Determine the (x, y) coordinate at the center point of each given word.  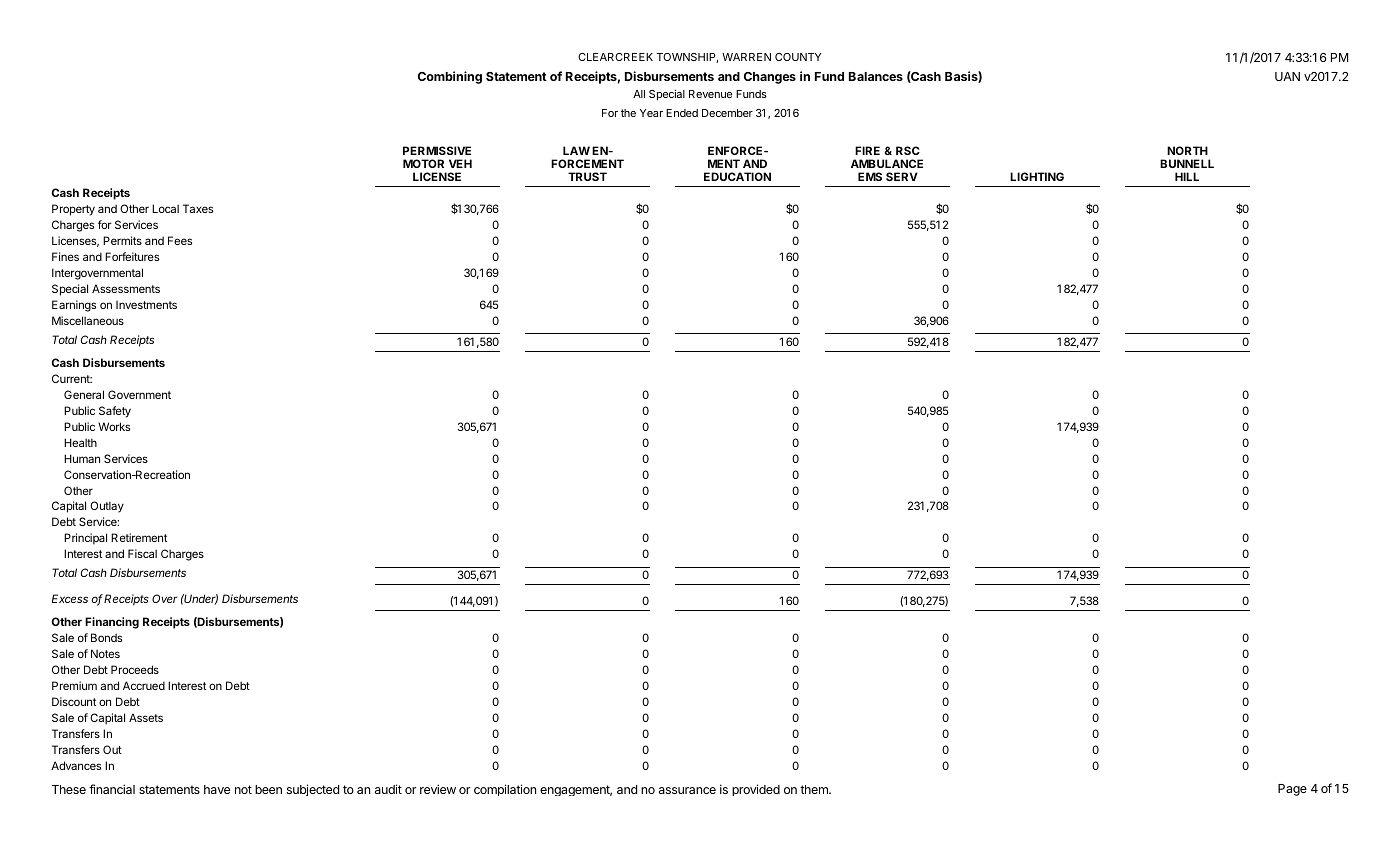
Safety (115, 412)
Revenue (710, 94)
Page (1292, 790)
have (217, 789)
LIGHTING (1037, 176)
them (815, 789)
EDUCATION (737, 176)
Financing (112, 623)
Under (200, 599)
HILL (1187, 176)
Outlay (107, 507)
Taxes (198, 208)
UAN (1287, 76)
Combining (450, 77)
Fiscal (142, 553)
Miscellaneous (88, 320)
